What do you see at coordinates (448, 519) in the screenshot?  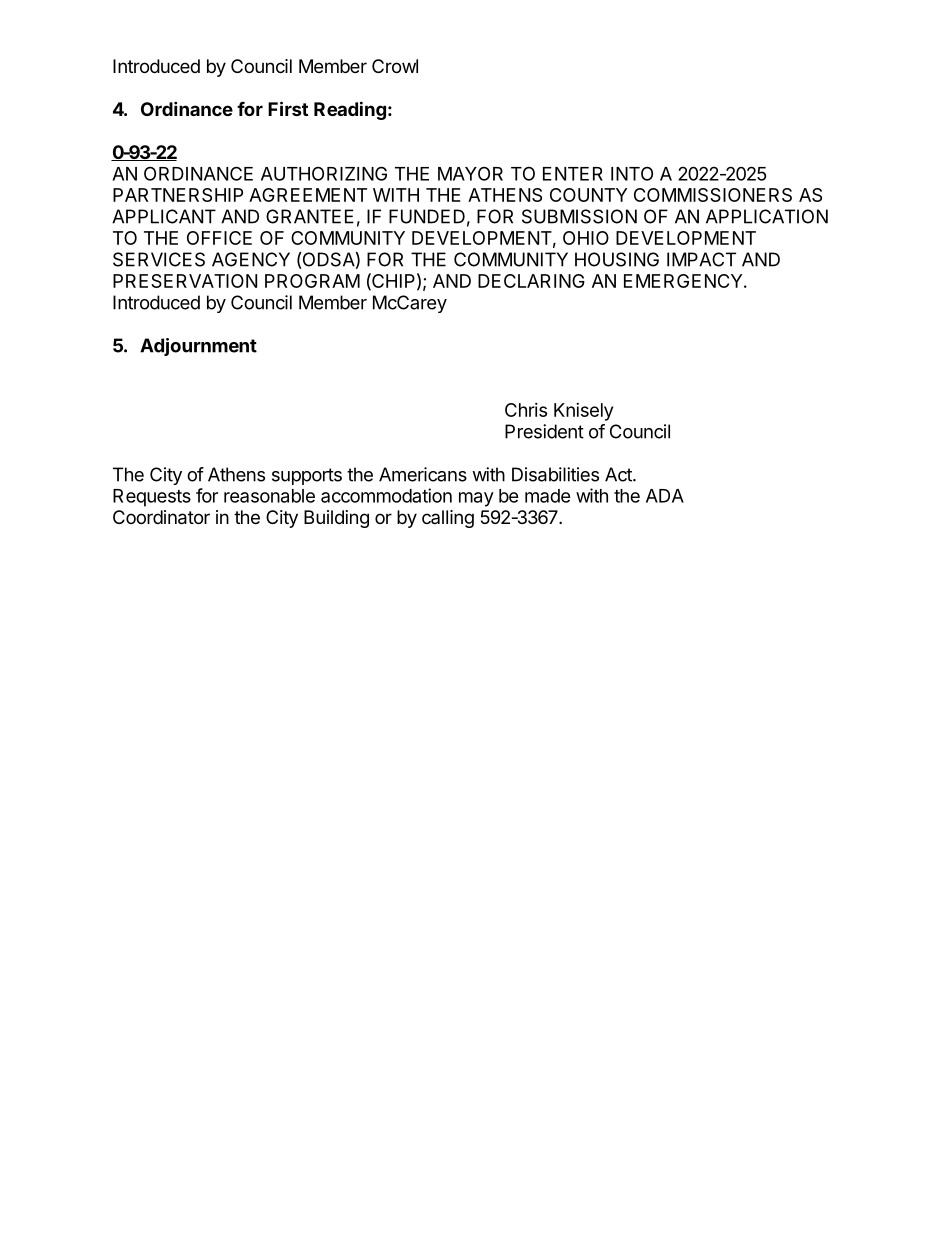 I see `calling` at bounding box center [448, 519].
